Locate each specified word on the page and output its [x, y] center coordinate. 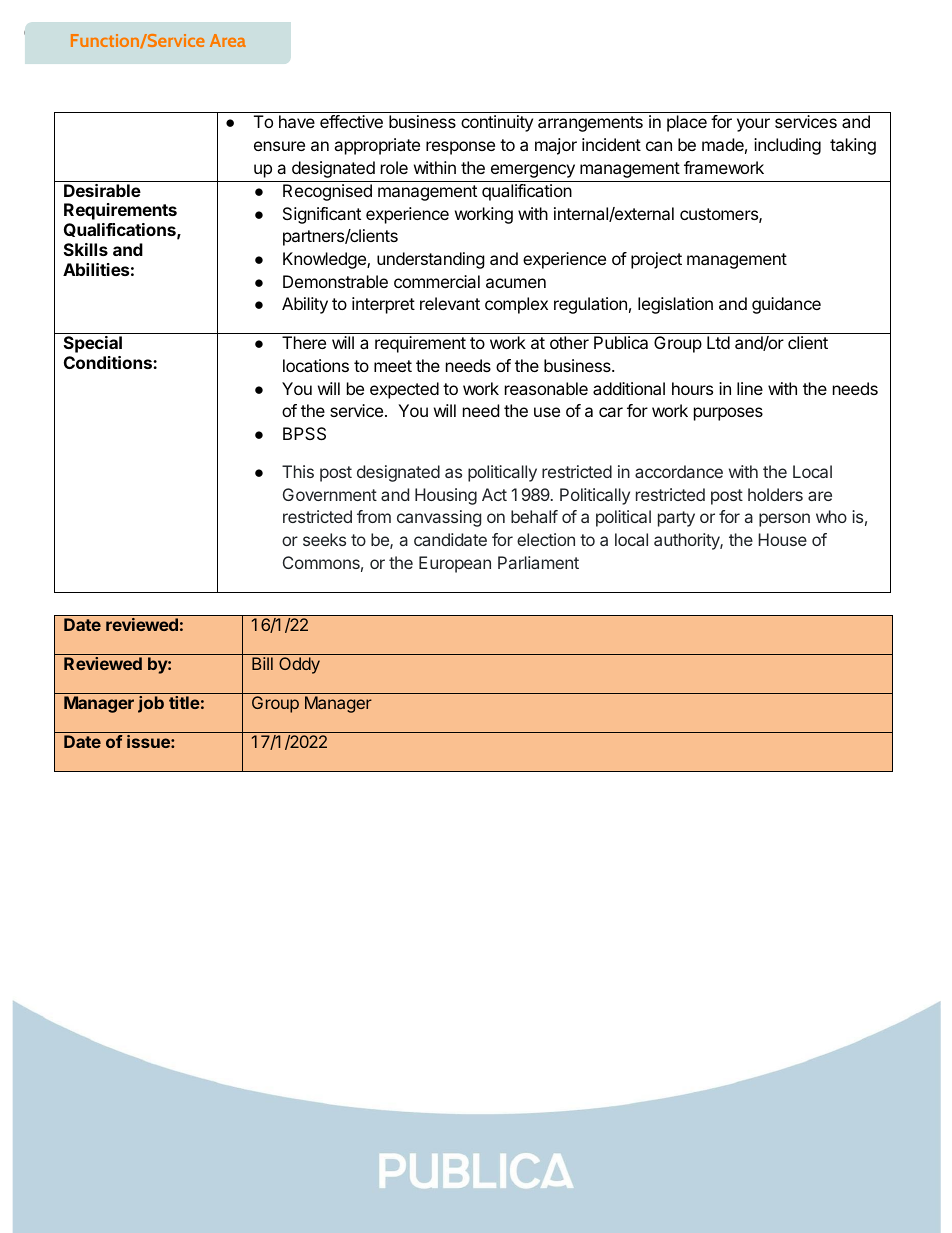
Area [228, 40]
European [455, 564]
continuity [497, 123]
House [782, 539]
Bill [262, 663]
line [750, 388]
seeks [324, 539]
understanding [431, 260]
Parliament [538, 562]
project [656, 260]
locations [316, 365]
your [753, 125]
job [151, 704]
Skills [86, 249]
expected [404, 390]
